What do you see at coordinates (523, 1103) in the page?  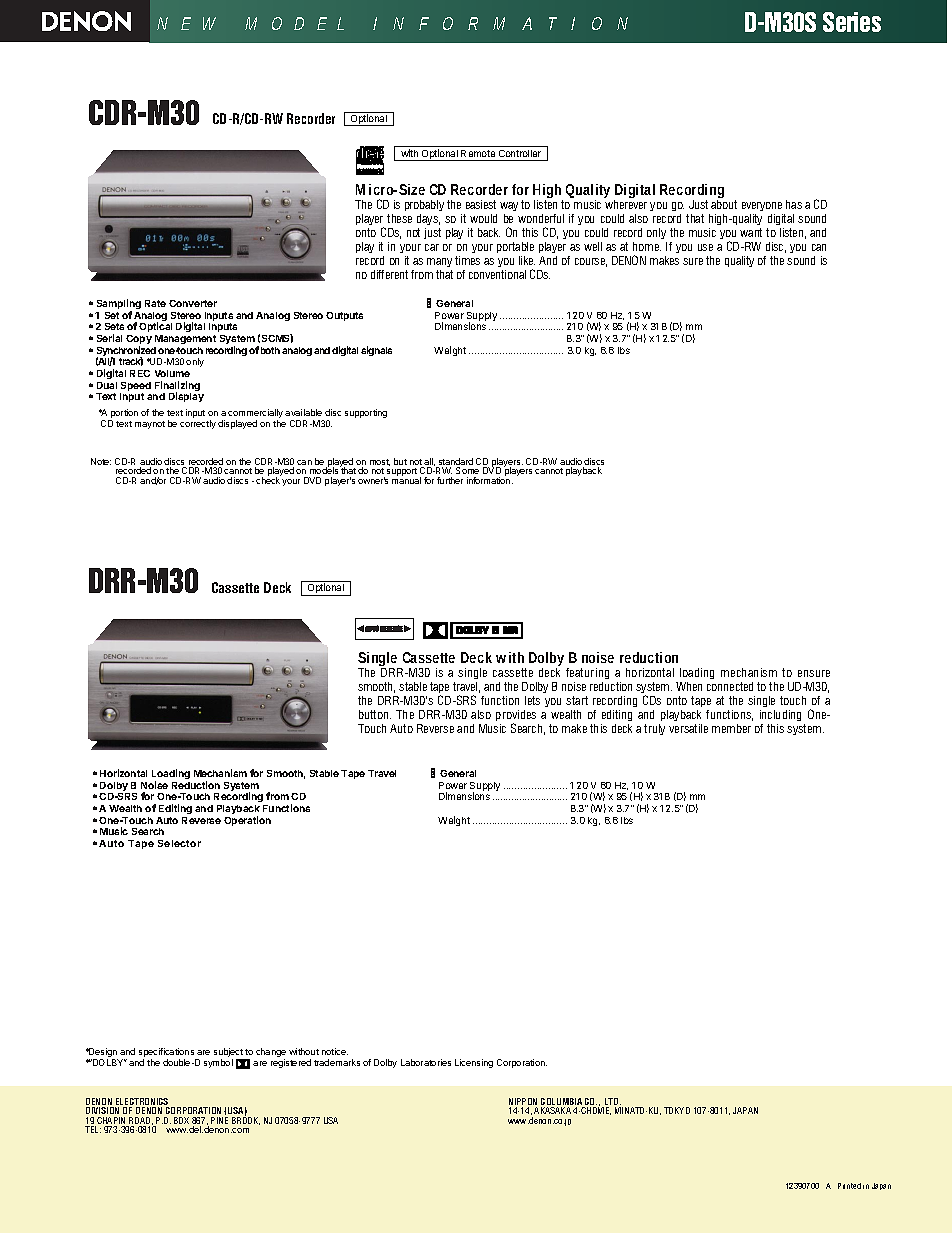 I see `NIPPON` at bounding box center [523, 1103].
